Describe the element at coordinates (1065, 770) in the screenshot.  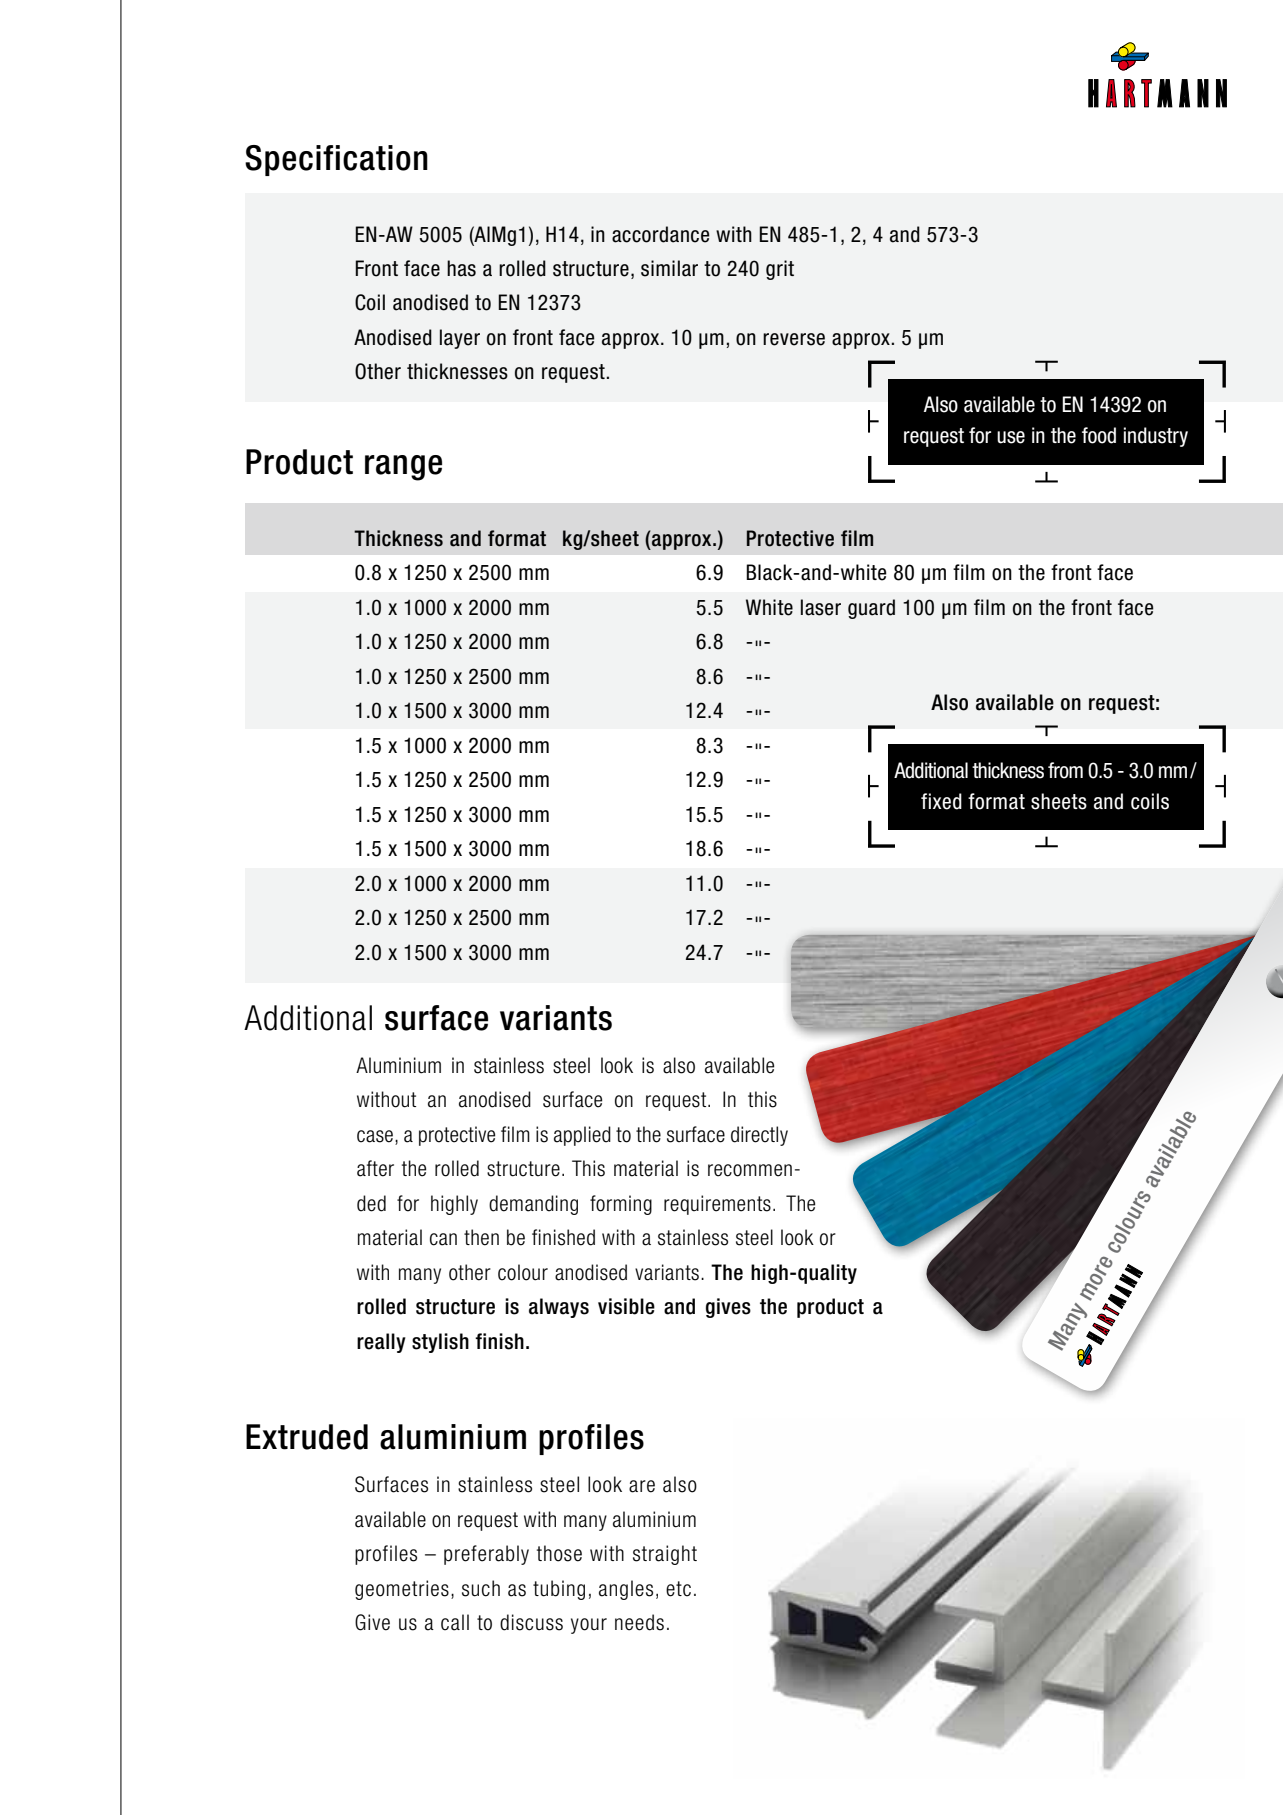
I see `from` at that location.
